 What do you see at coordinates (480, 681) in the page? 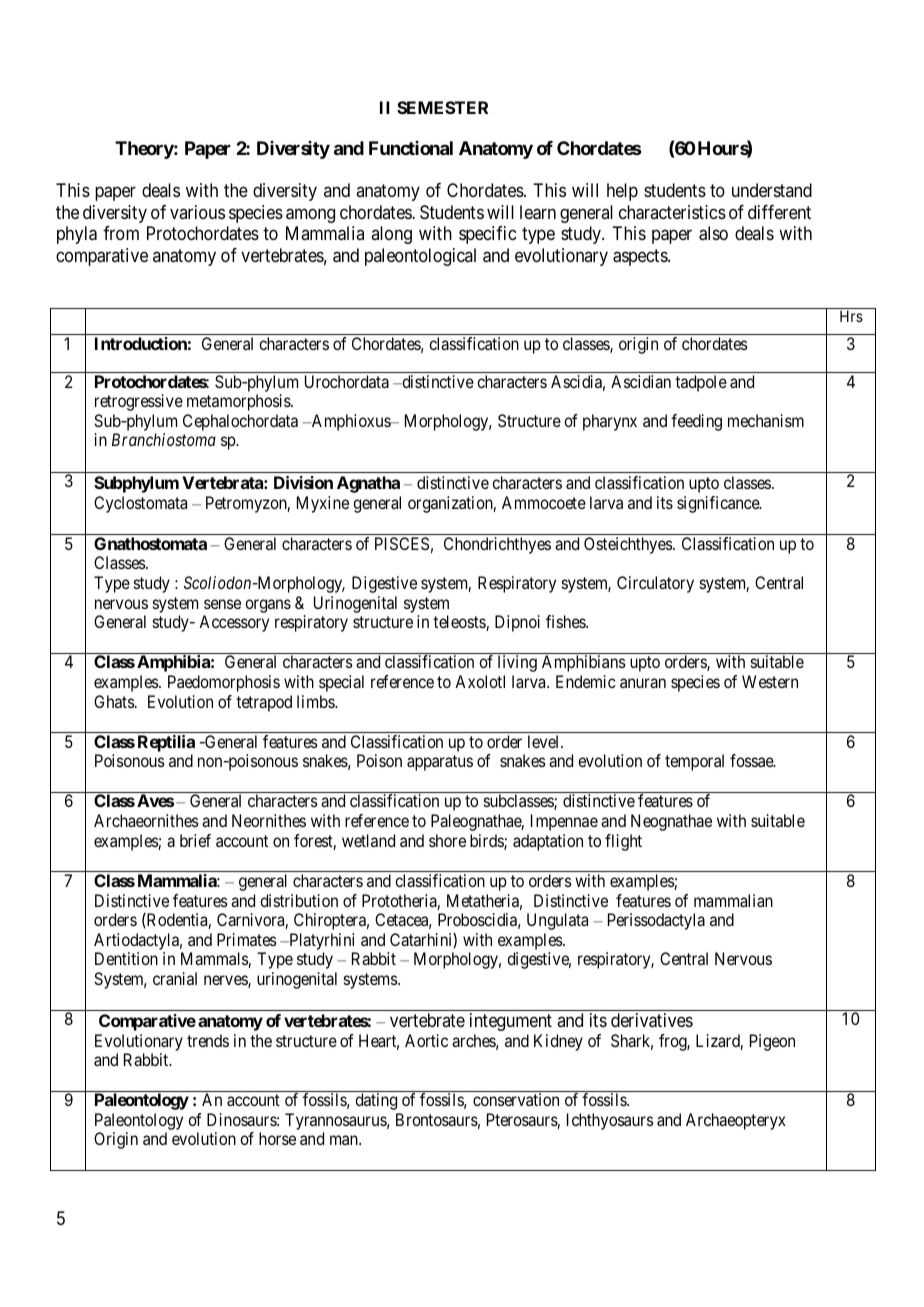
I see `Axolotl` at bounding box center [480, 681].
